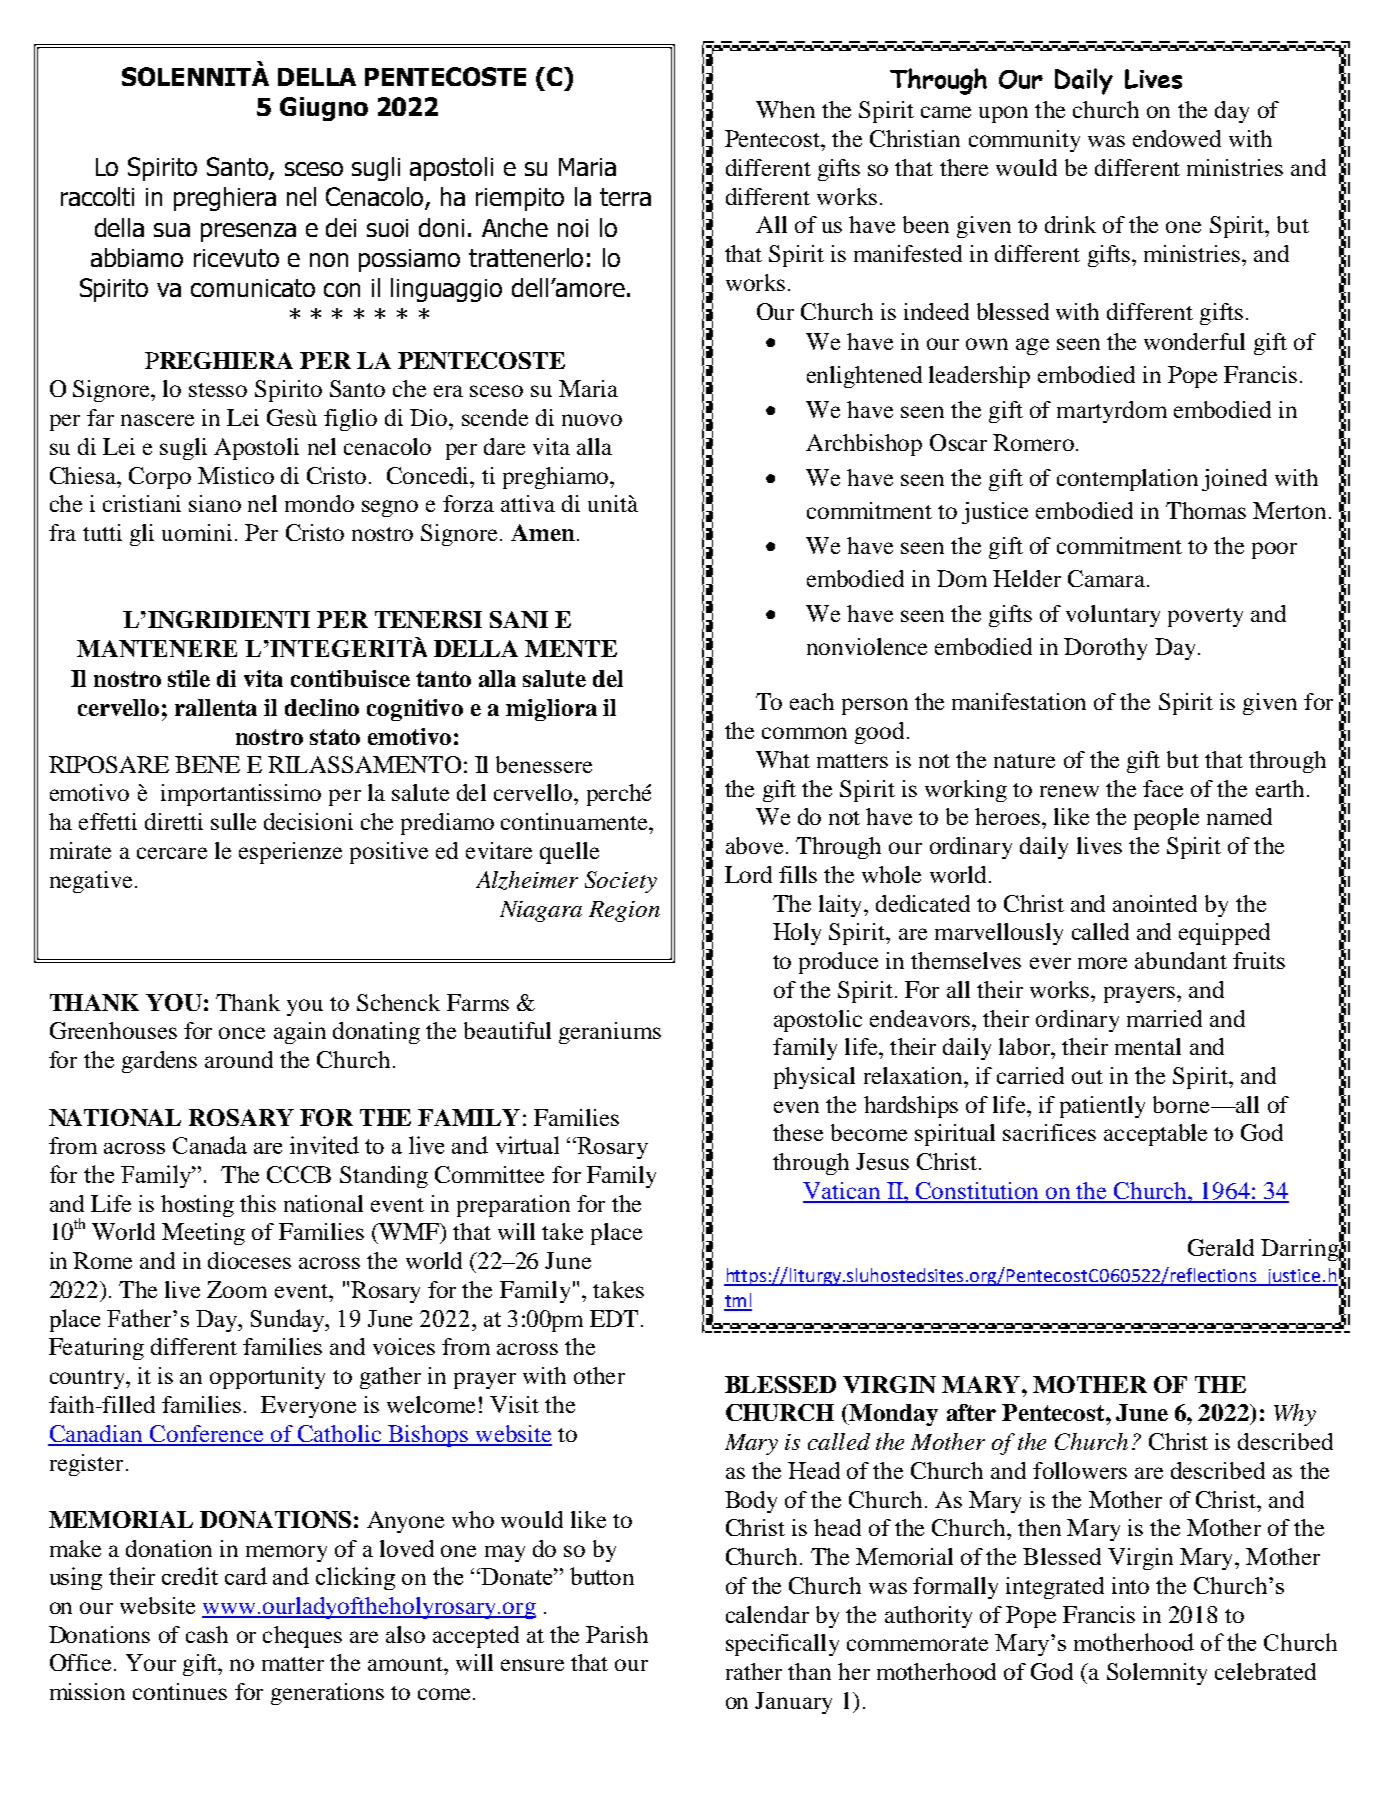 The width and height of the document is (1390, 1799). I want to click on Solemnity, so click(1157, 1674).
